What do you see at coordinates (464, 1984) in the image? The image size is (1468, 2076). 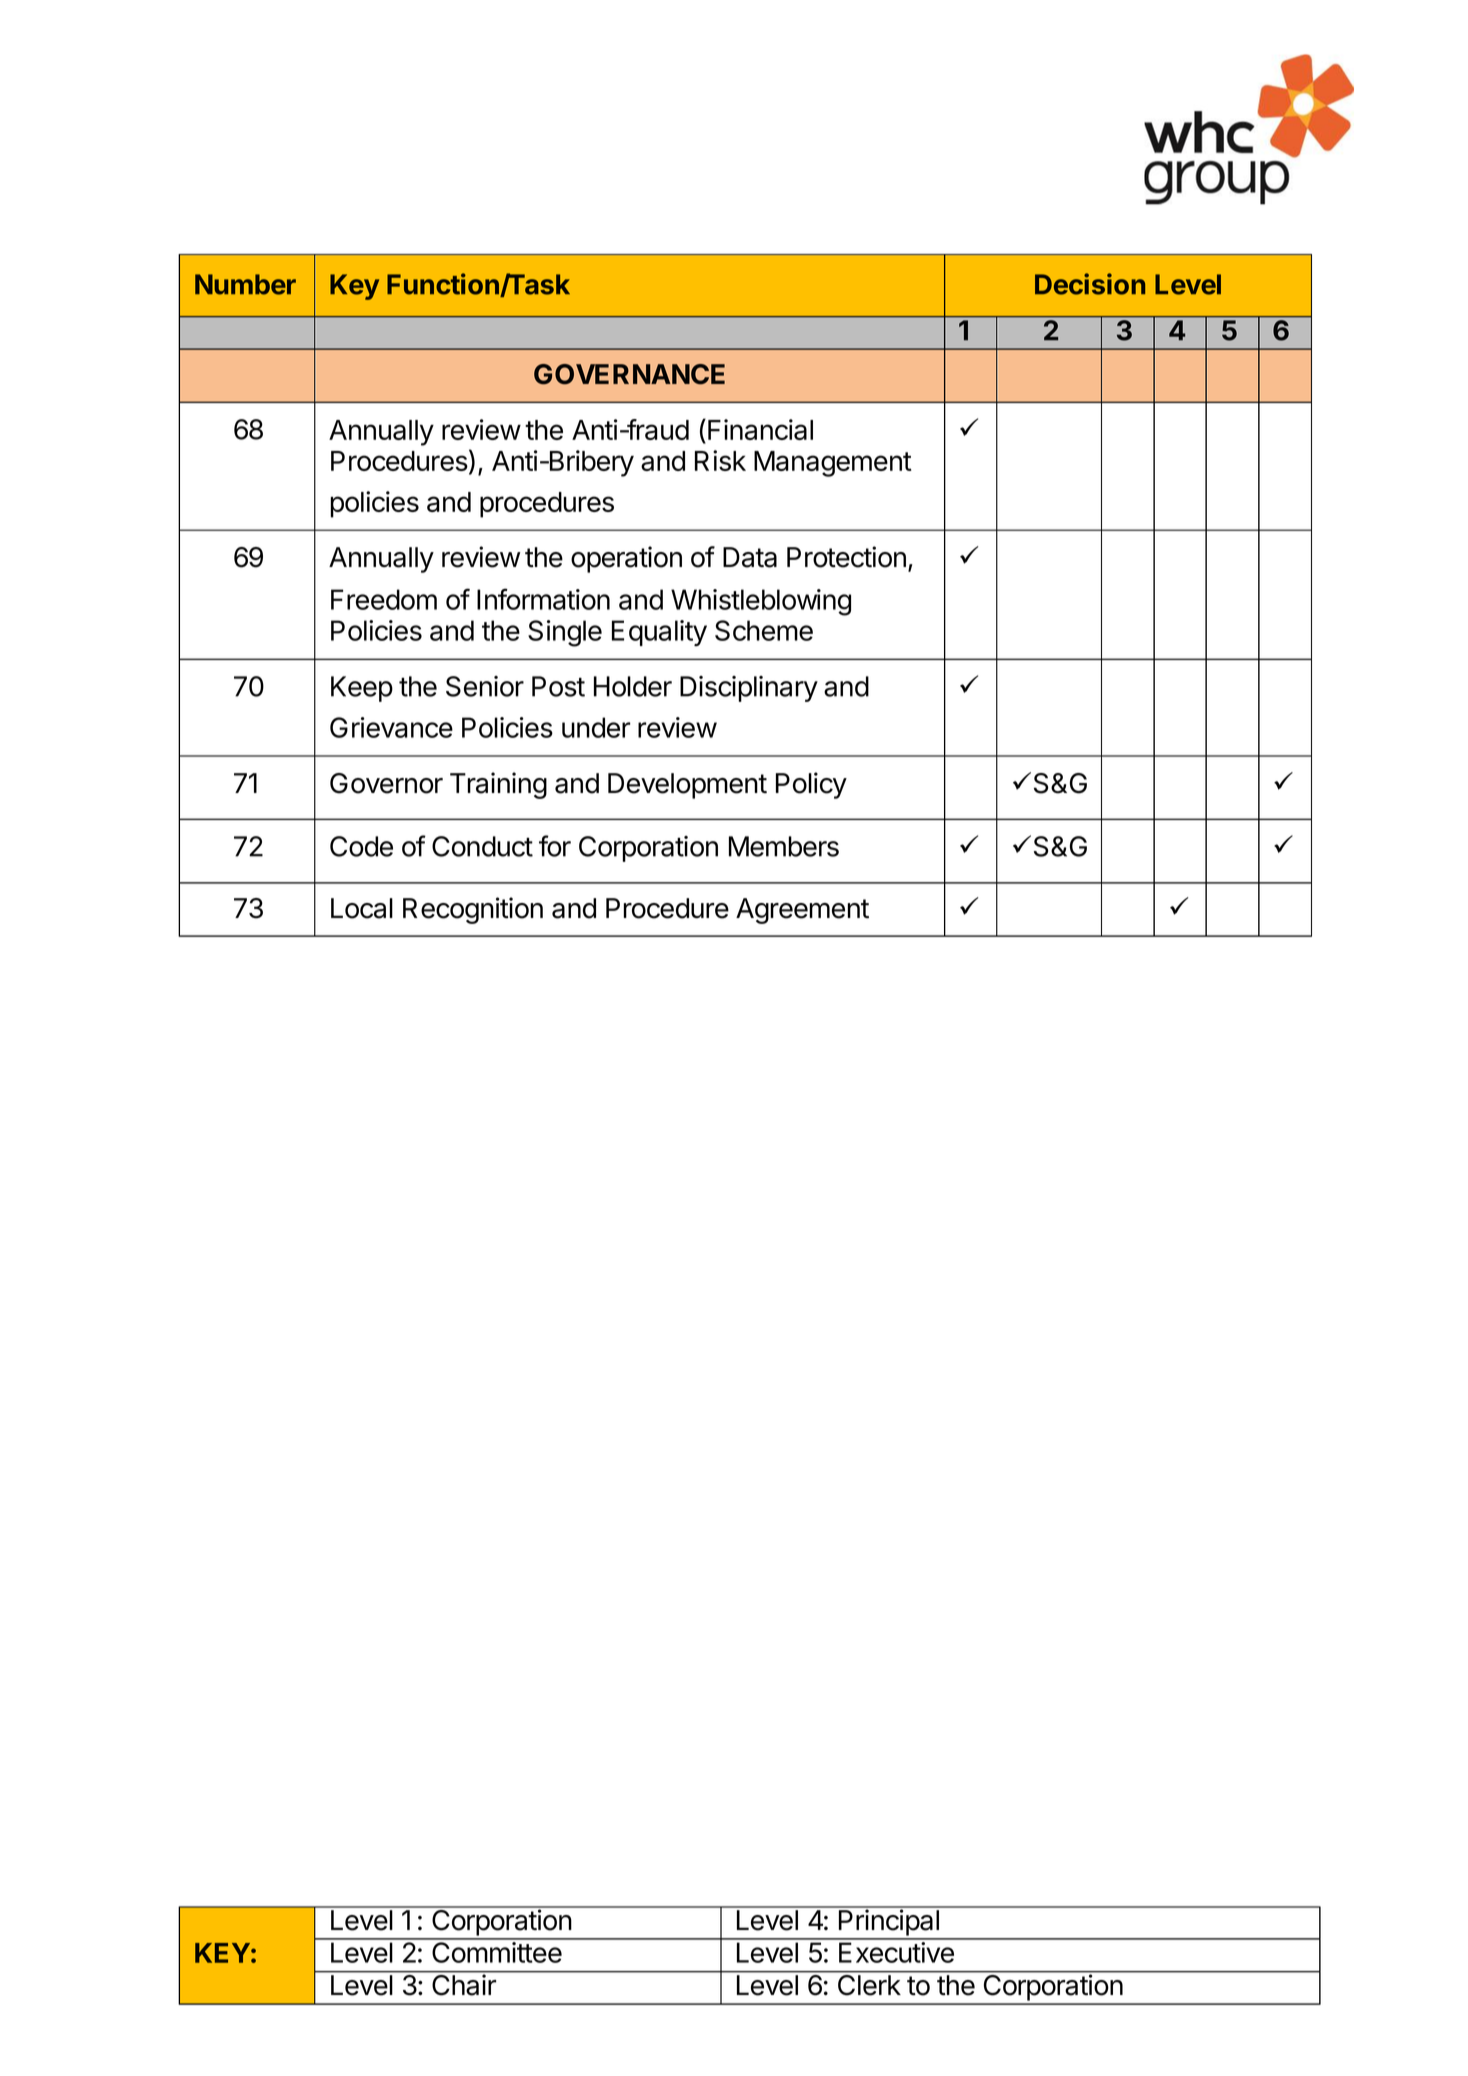 I see `Chair` at bounding box center [464, 1984].
